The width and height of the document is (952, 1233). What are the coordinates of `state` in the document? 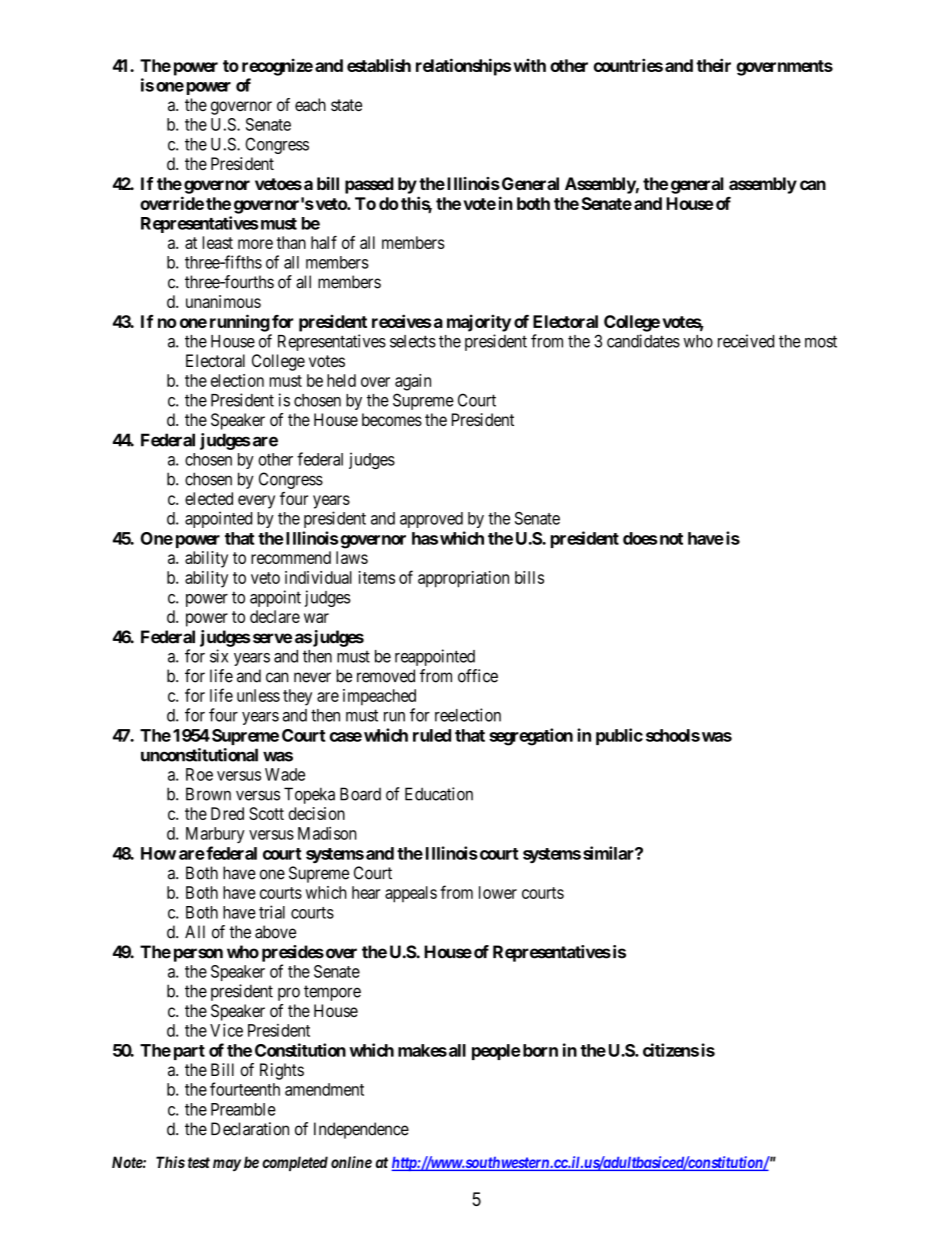 It's located at (346, 105).
